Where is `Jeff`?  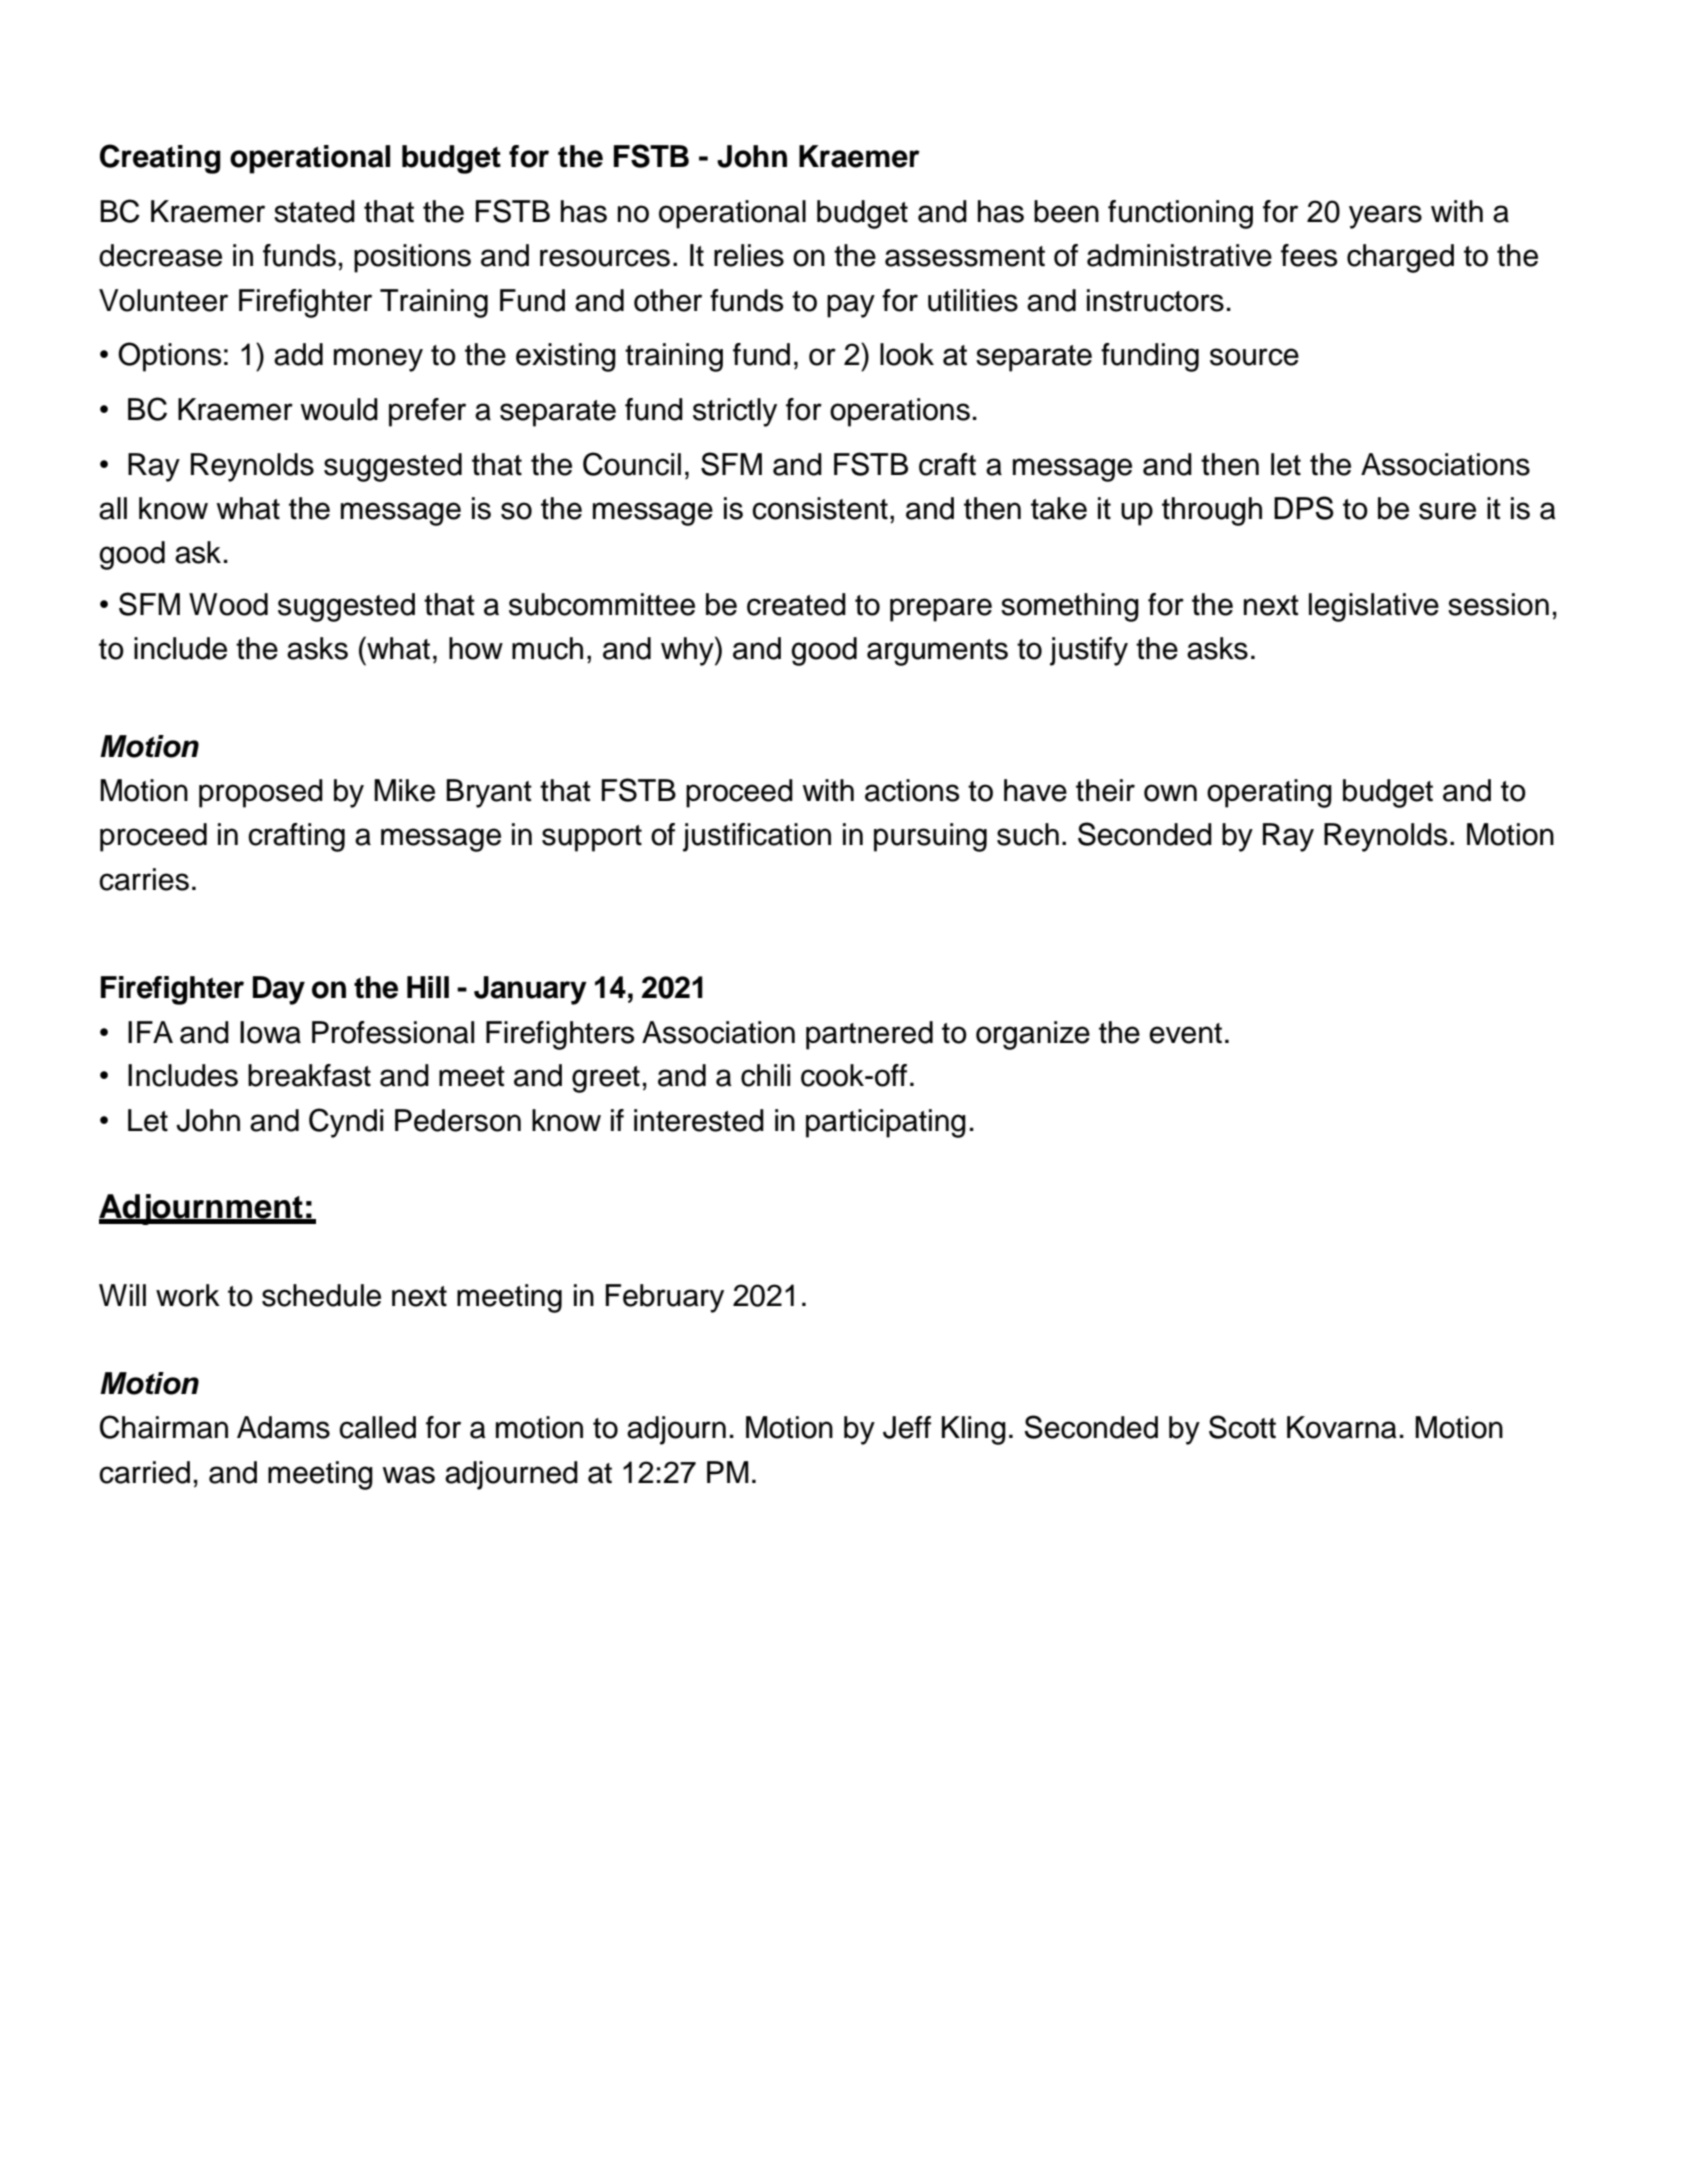 Jeff is located at coordinates (907, 1427).
